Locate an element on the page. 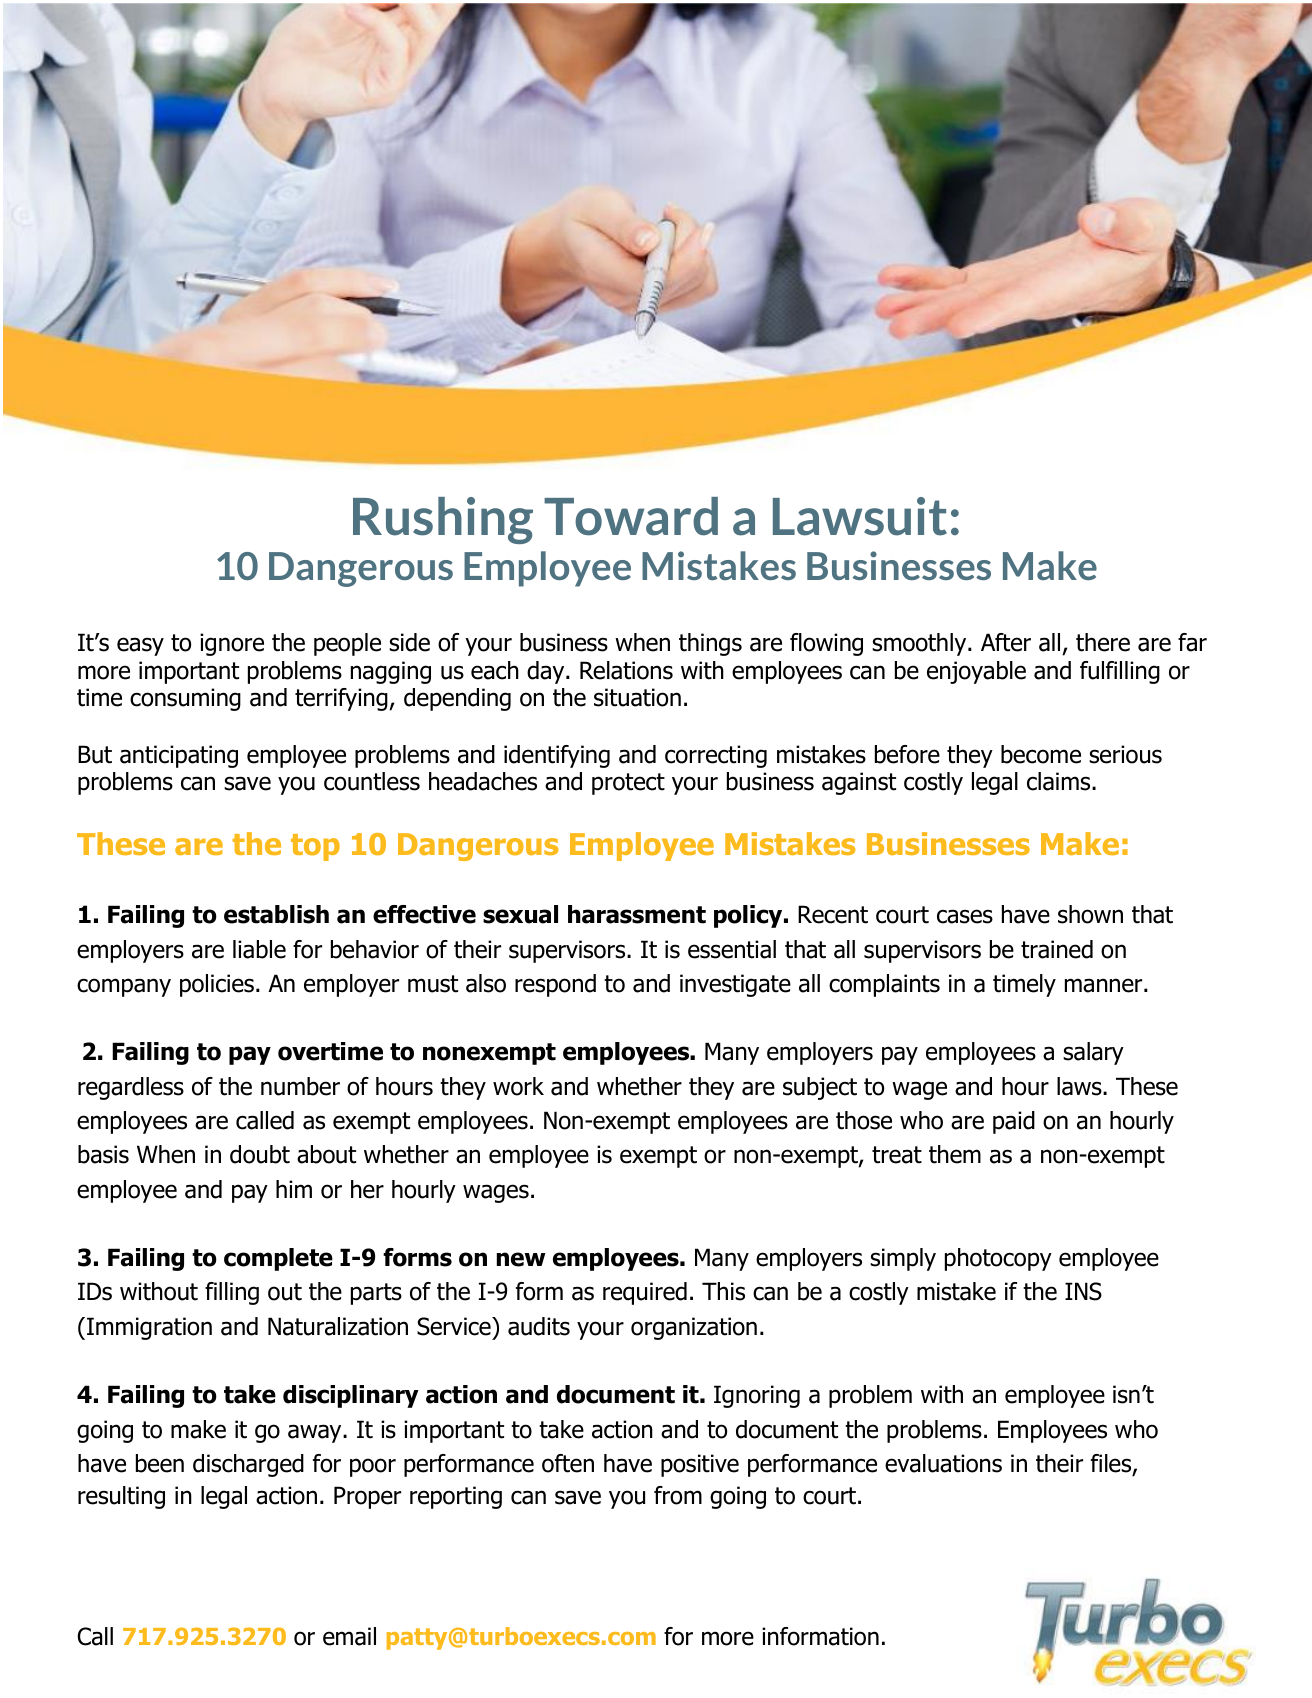 This page has height=1698, width=1312. ignore is located at coordinates (232, 644).
